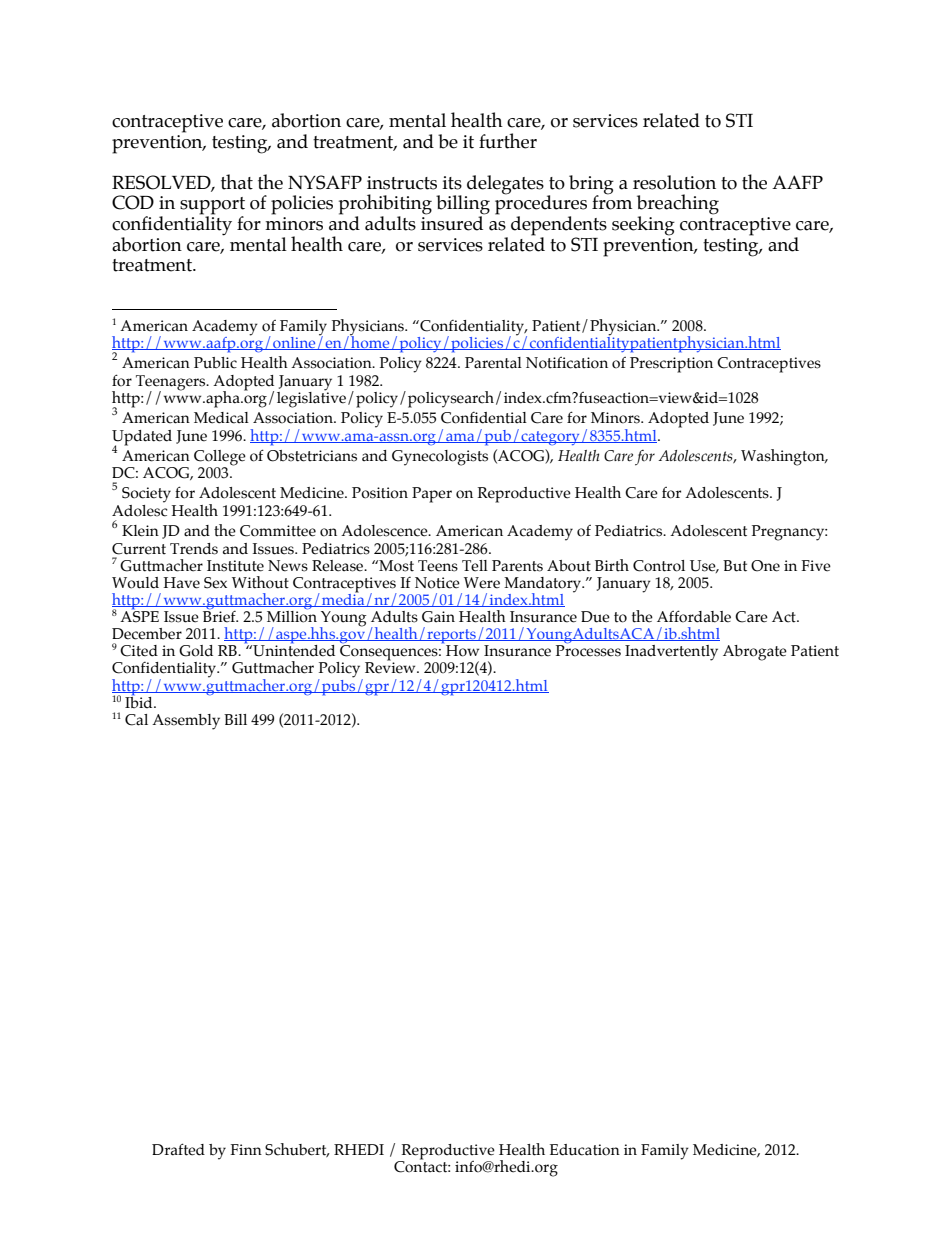 The height and width of the document is (1233, 952). I want to click on Parental, so click(493, 363).
